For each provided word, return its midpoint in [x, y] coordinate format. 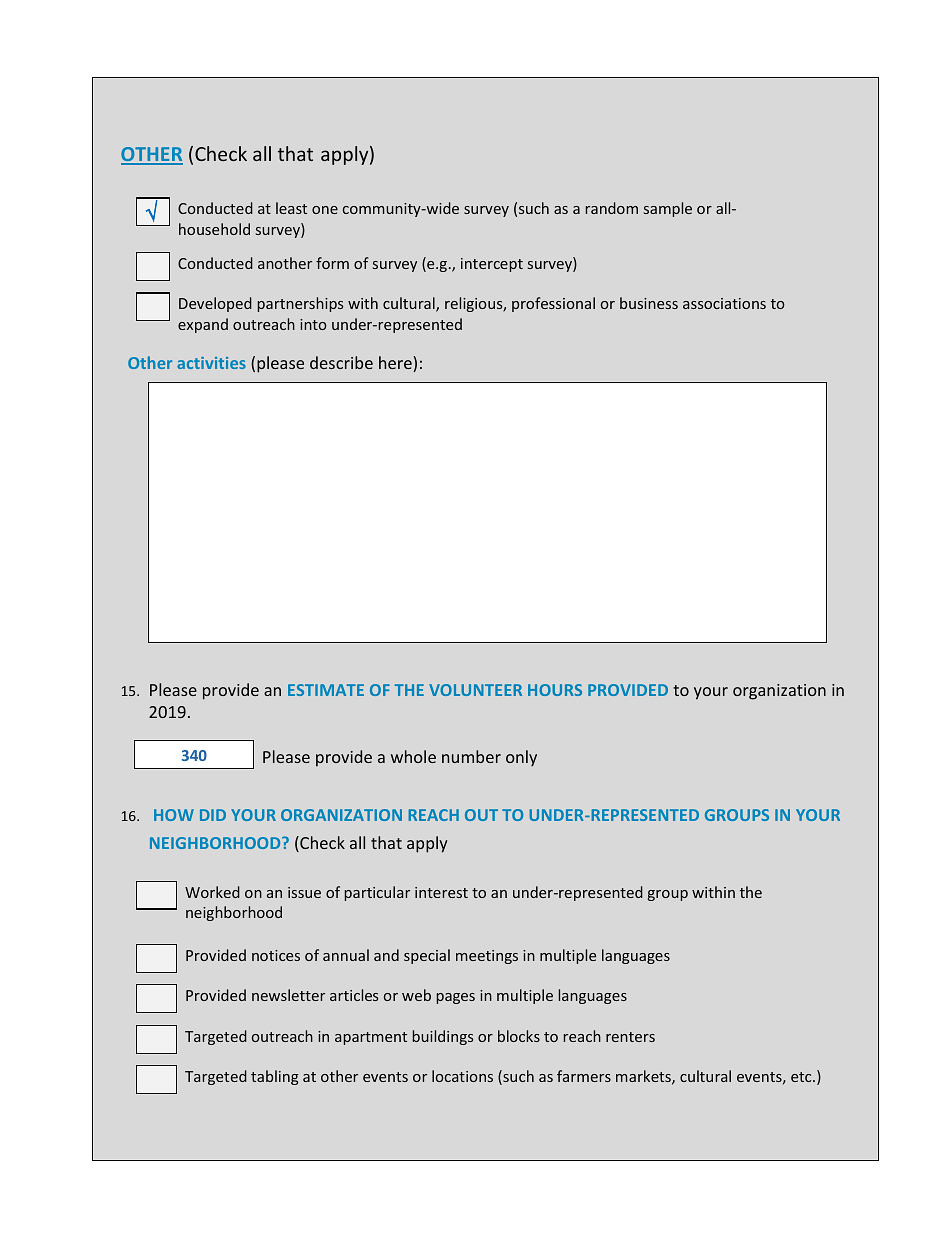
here [396, 364]
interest [441, 892]
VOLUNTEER [475, 690]
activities [211, 363]
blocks [519, 1036]
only [521, 758]
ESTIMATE [326, 690]
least [291, 208]
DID [213, 815]
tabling [275, 1077]
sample [668, 209]
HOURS [555, 690]
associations [724, 303]
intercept [492, 265]
